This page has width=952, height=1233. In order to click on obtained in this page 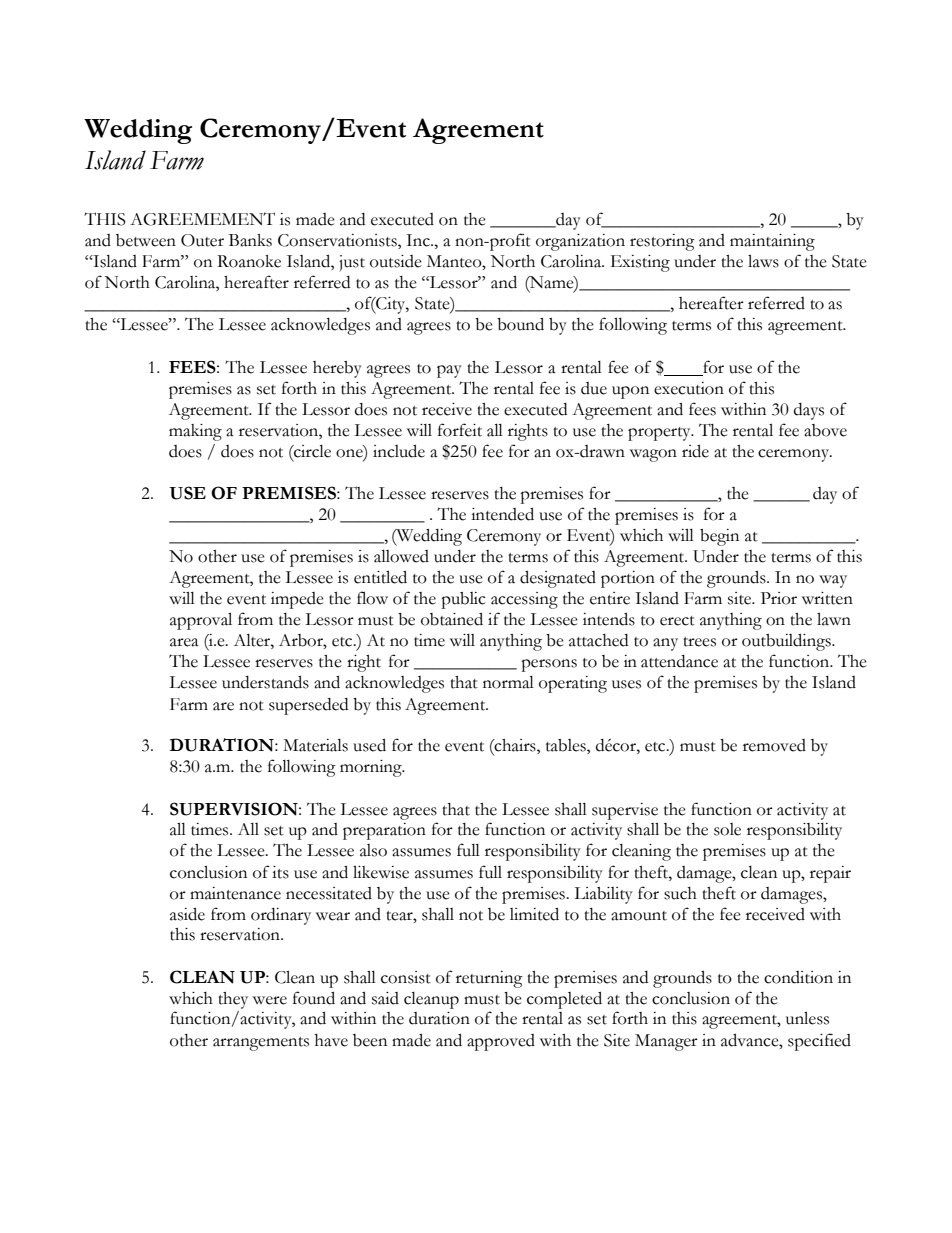, I will do `click(452, 619)`.
